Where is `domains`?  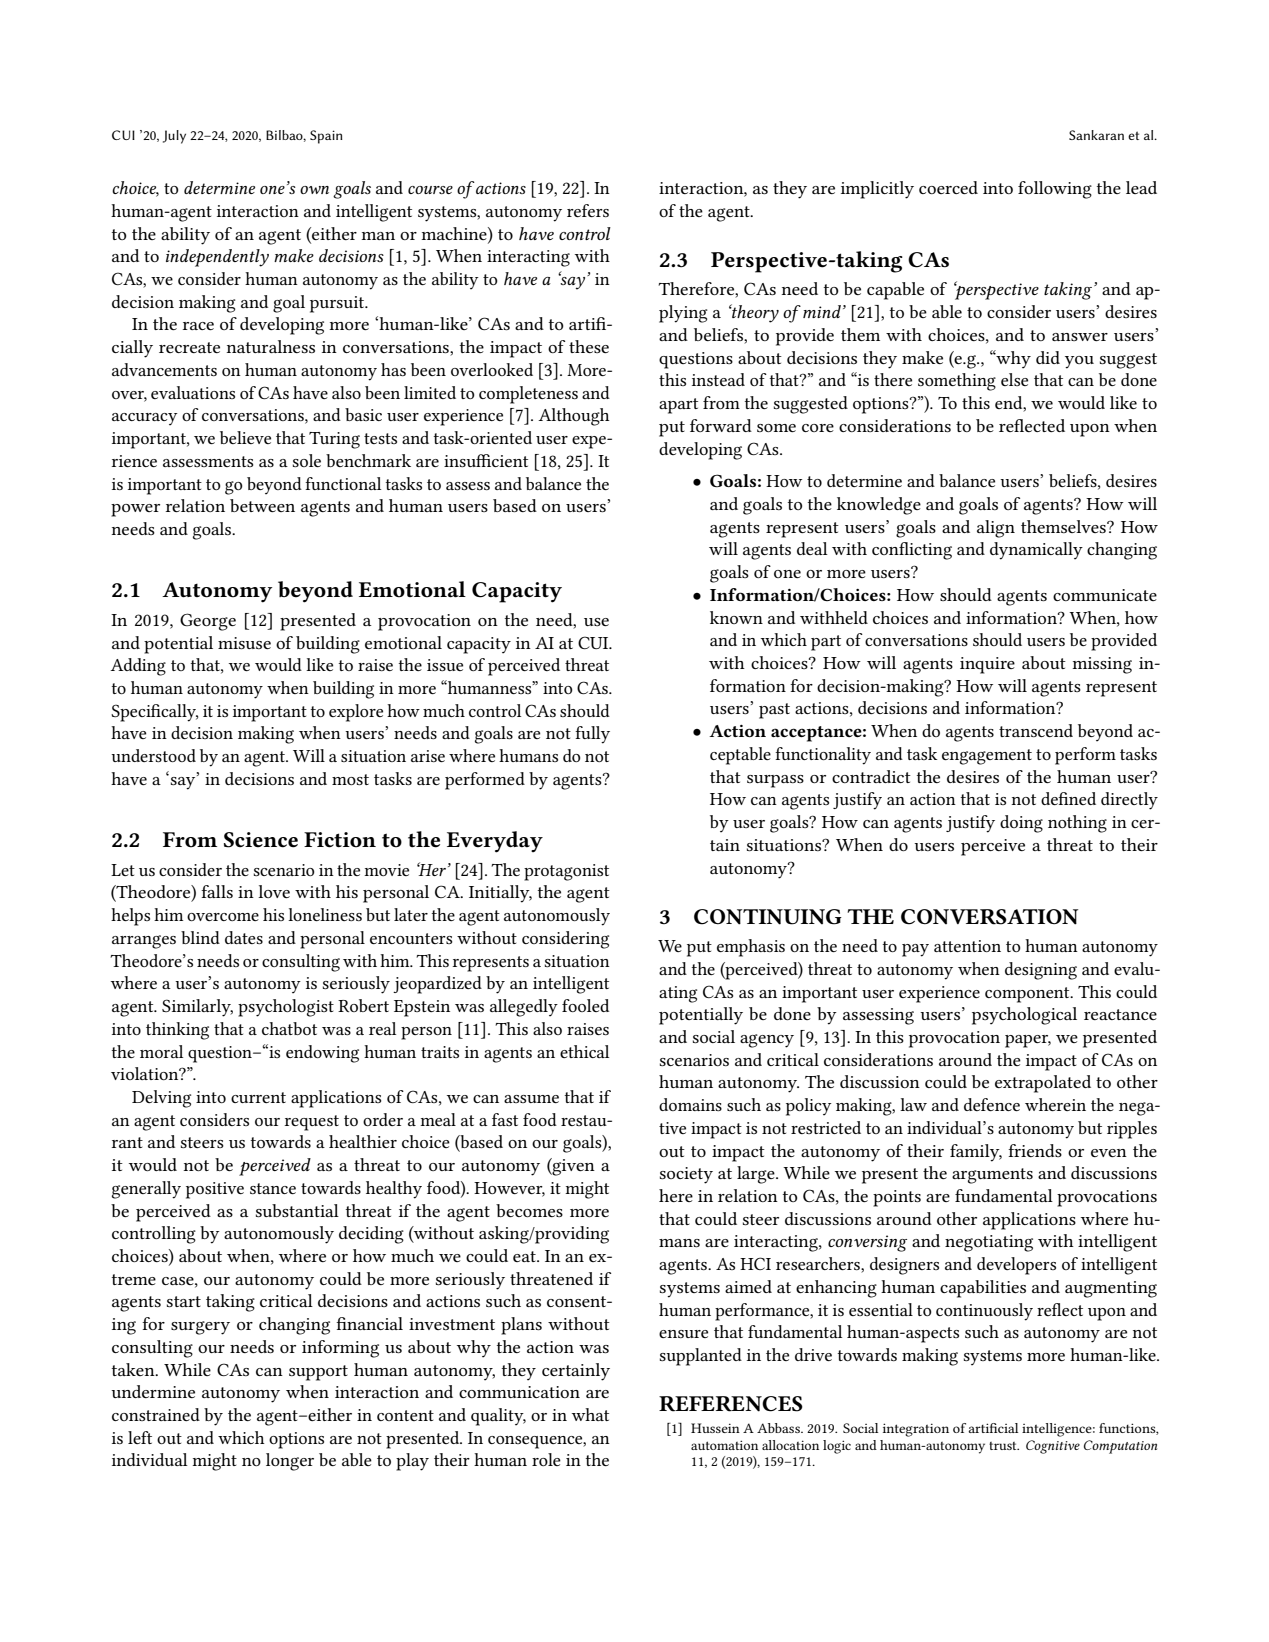
domains is located at coordinates (690, 1104).
